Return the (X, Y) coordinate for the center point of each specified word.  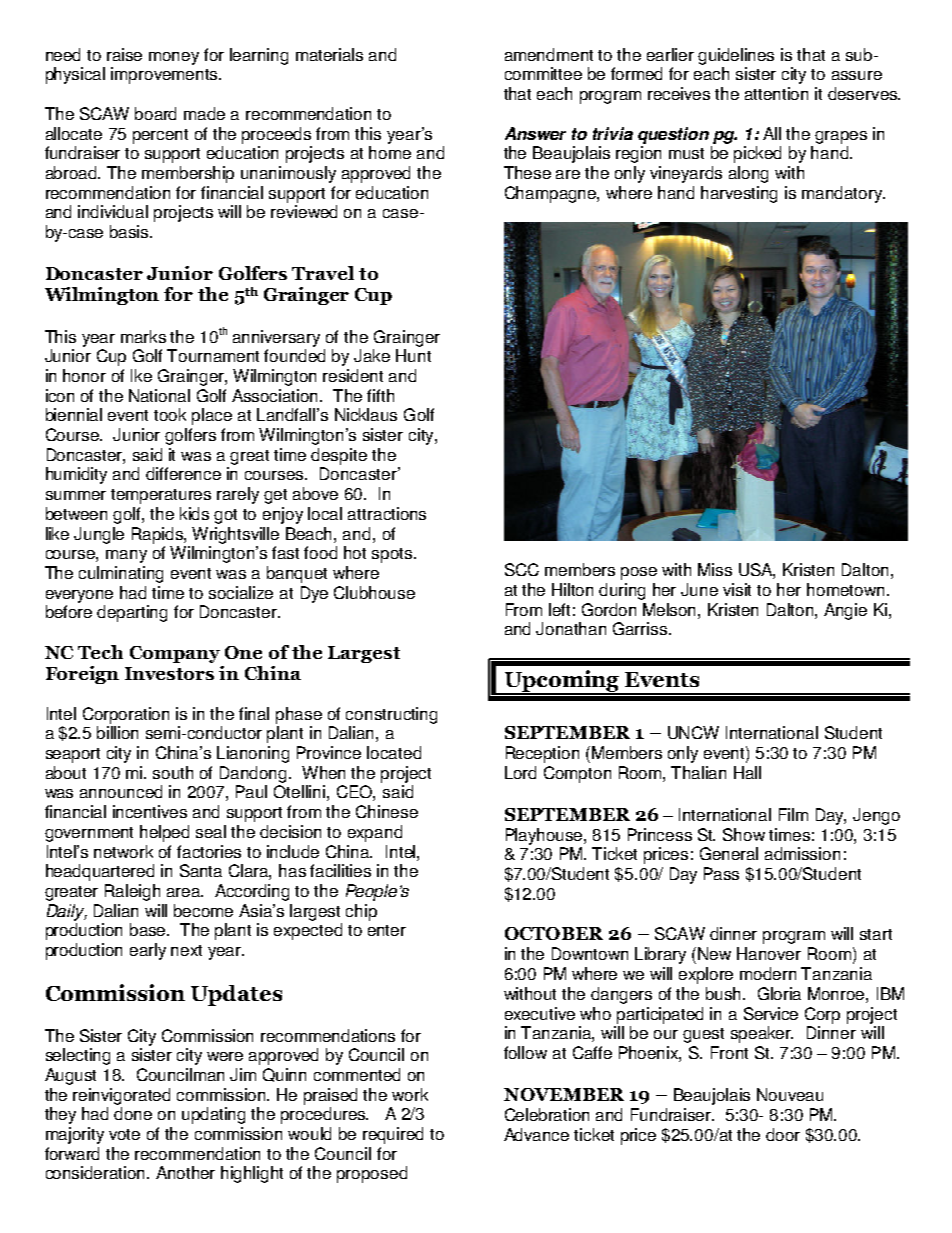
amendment (549, 54)
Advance (536, 1134)
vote (124, 1134)
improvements (166, 75)
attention (776, 93)
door (783, 1134)
